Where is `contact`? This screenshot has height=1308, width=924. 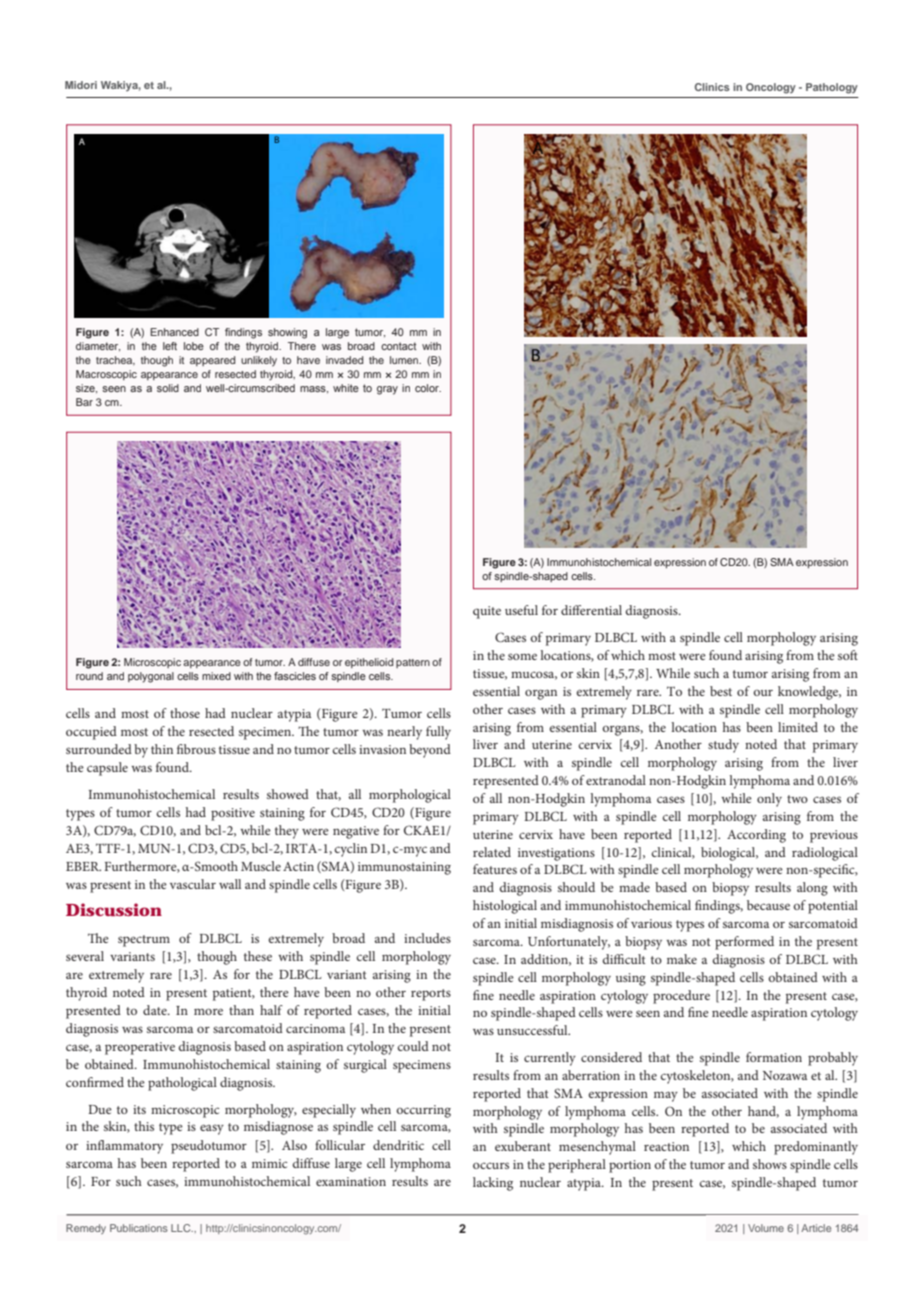 contact is located at coordinates (398, 346).
